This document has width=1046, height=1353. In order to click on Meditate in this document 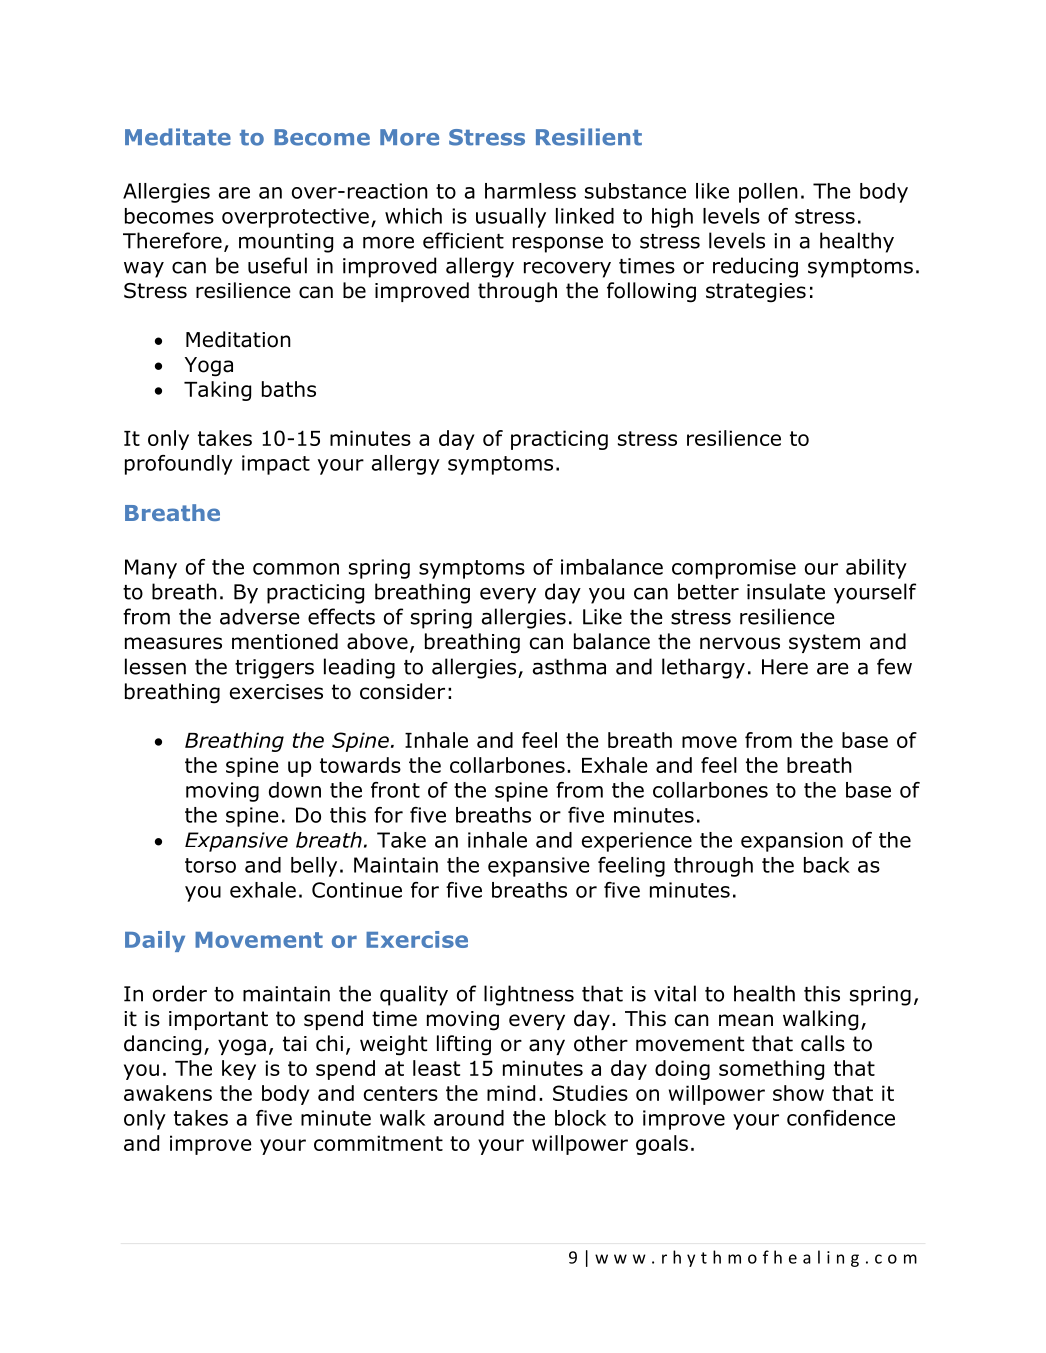, I will do `click(178, 137)`.
